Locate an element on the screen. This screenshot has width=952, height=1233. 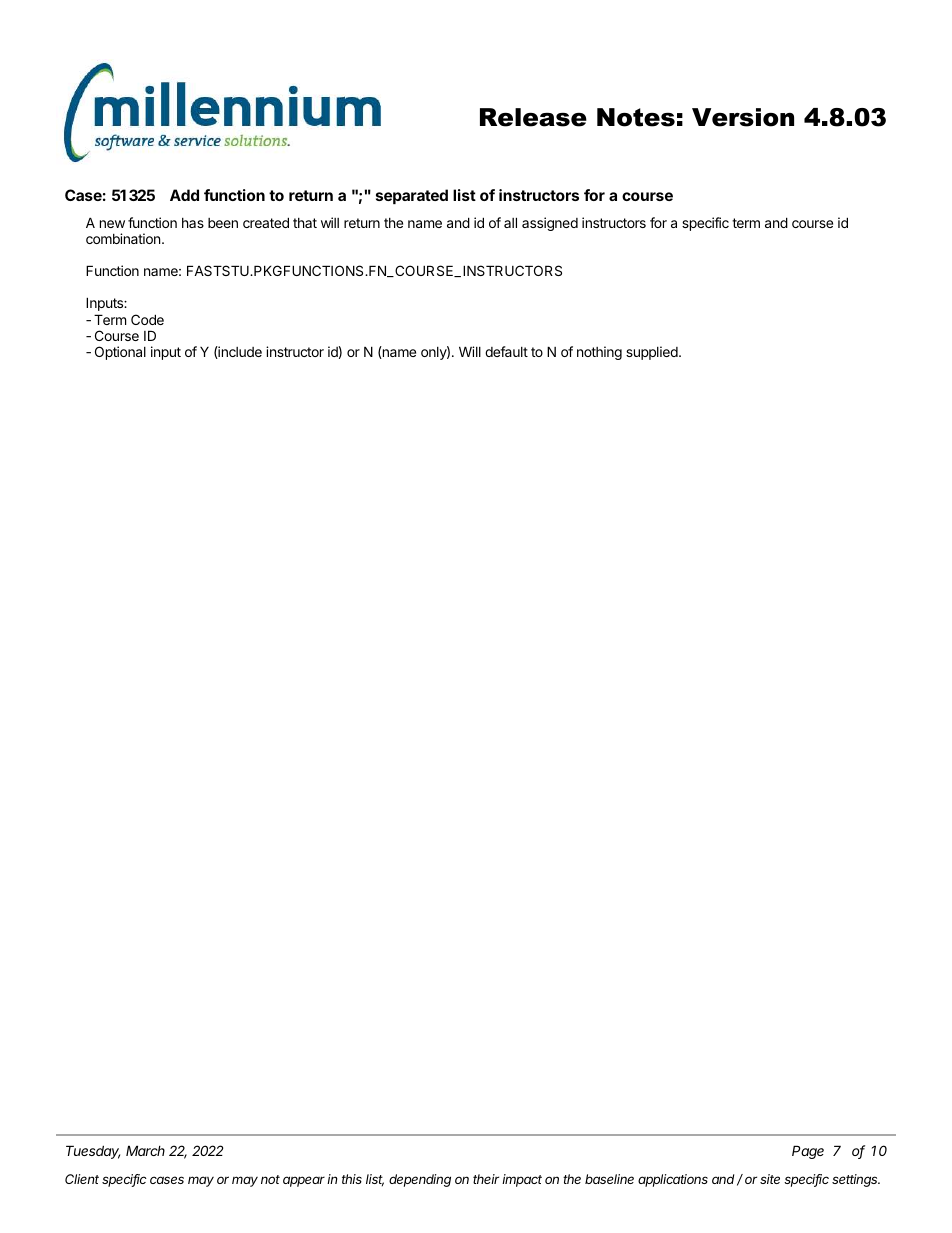
Add is located at coordinates (184, 195).
